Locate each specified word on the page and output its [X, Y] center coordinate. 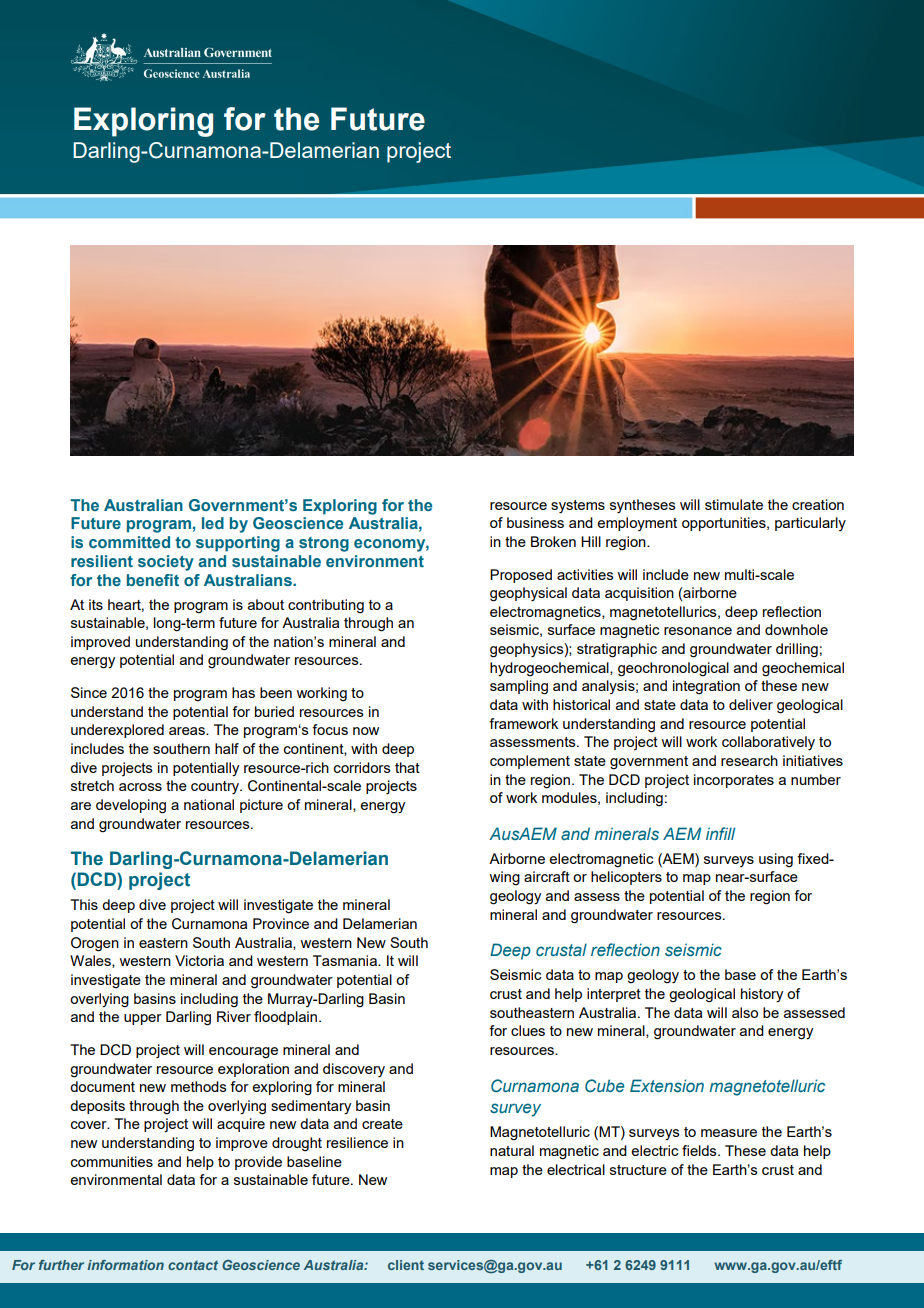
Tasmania [346, 960]
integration [706, 687]
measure [729, 1133]
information [125, 1265]
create [382, 1124]
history [762, 995]
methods [199, 1086]
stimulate [734, 504]
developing [131, 806]
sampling [519, 687]
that [407, 767]
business [535, 522]
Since [89, 692]
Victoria [199, 960]
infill [720, 833]
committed [129, 542]
